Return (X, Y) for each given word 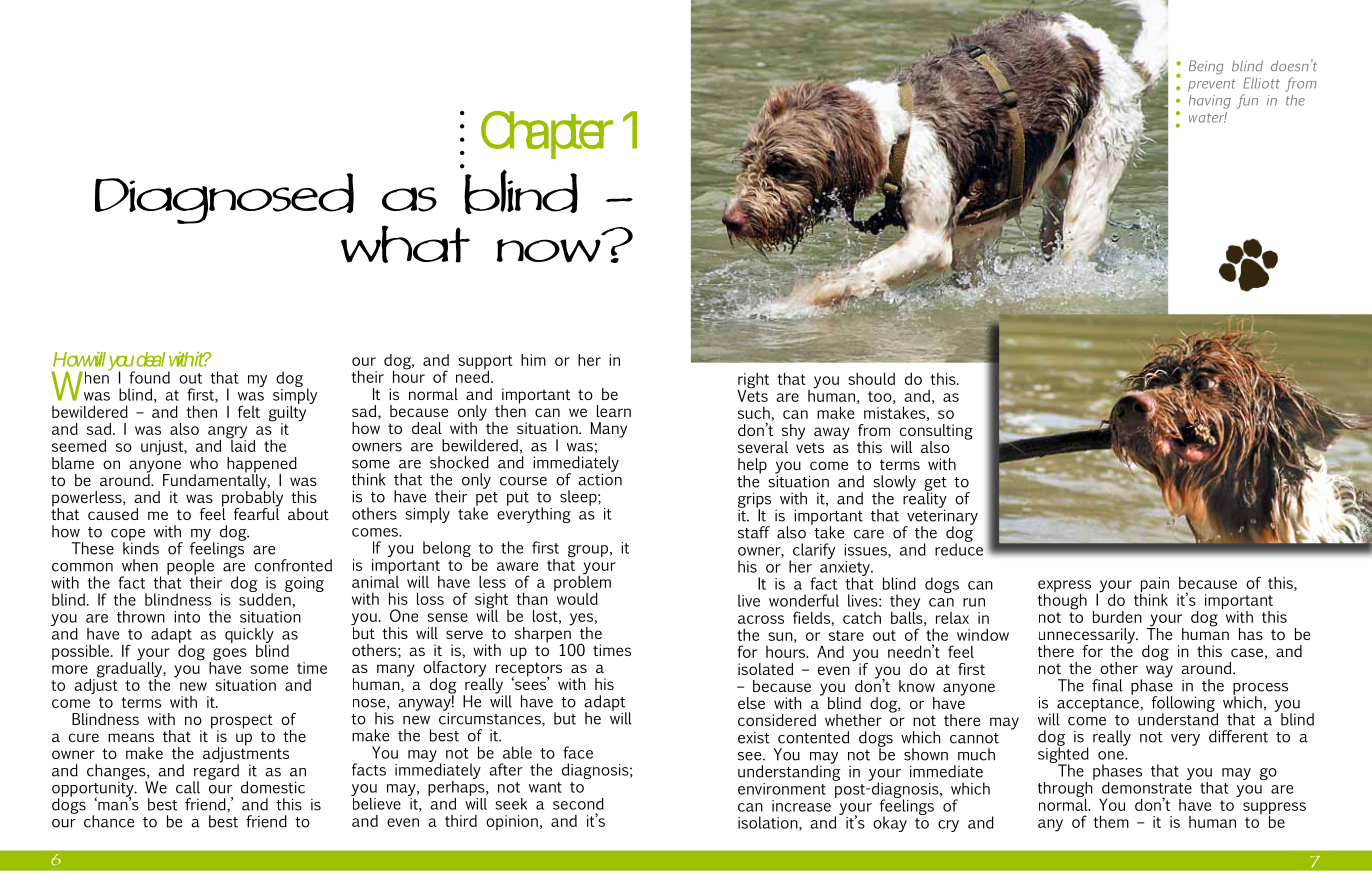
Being (1206, 67)
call (188, 787)
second (578, 804)
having (1210, 102)
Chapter (547, 135)
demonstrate (1147, 786)
